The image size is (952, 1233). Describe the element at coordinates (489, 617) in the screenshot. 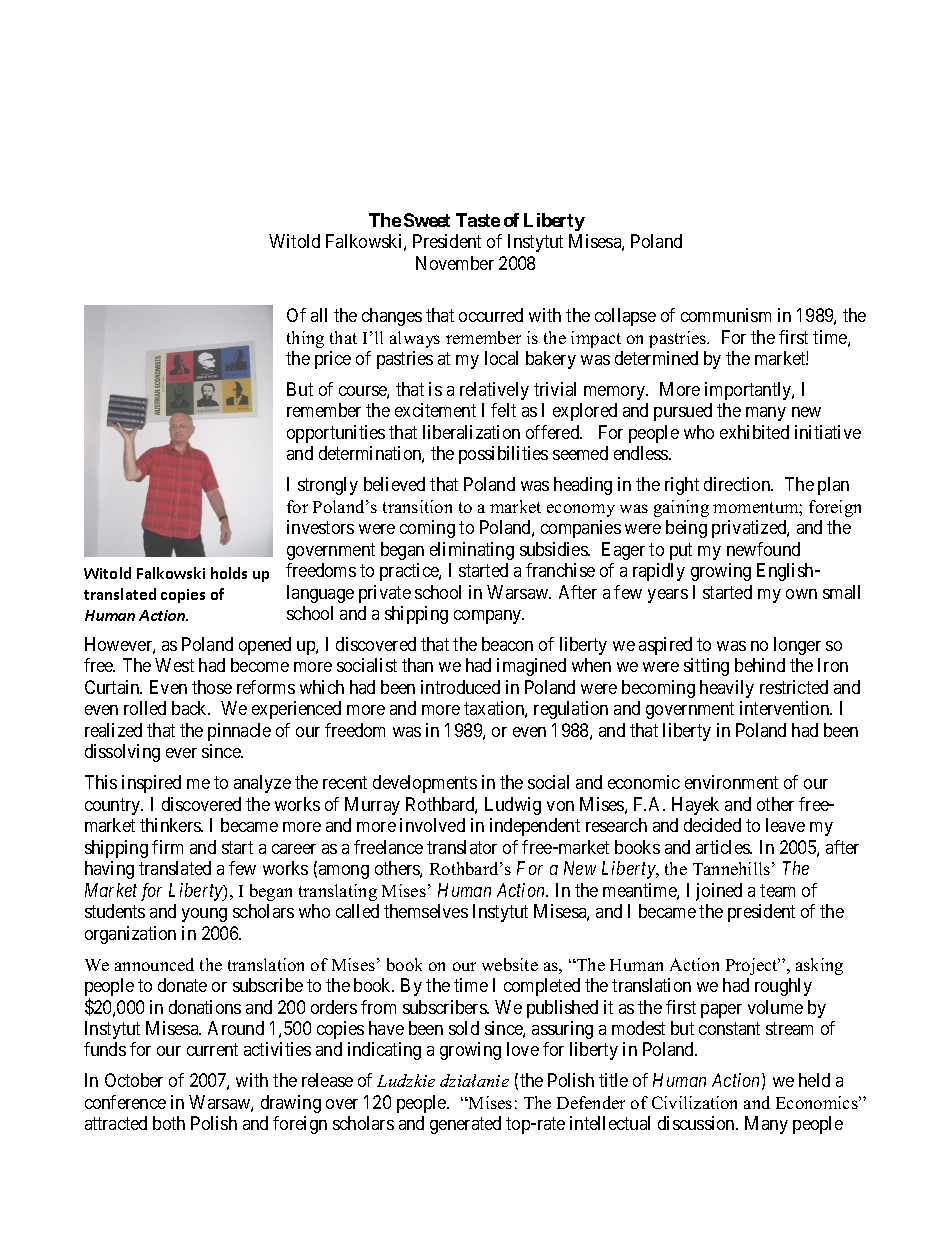

I see `company` at that location.
